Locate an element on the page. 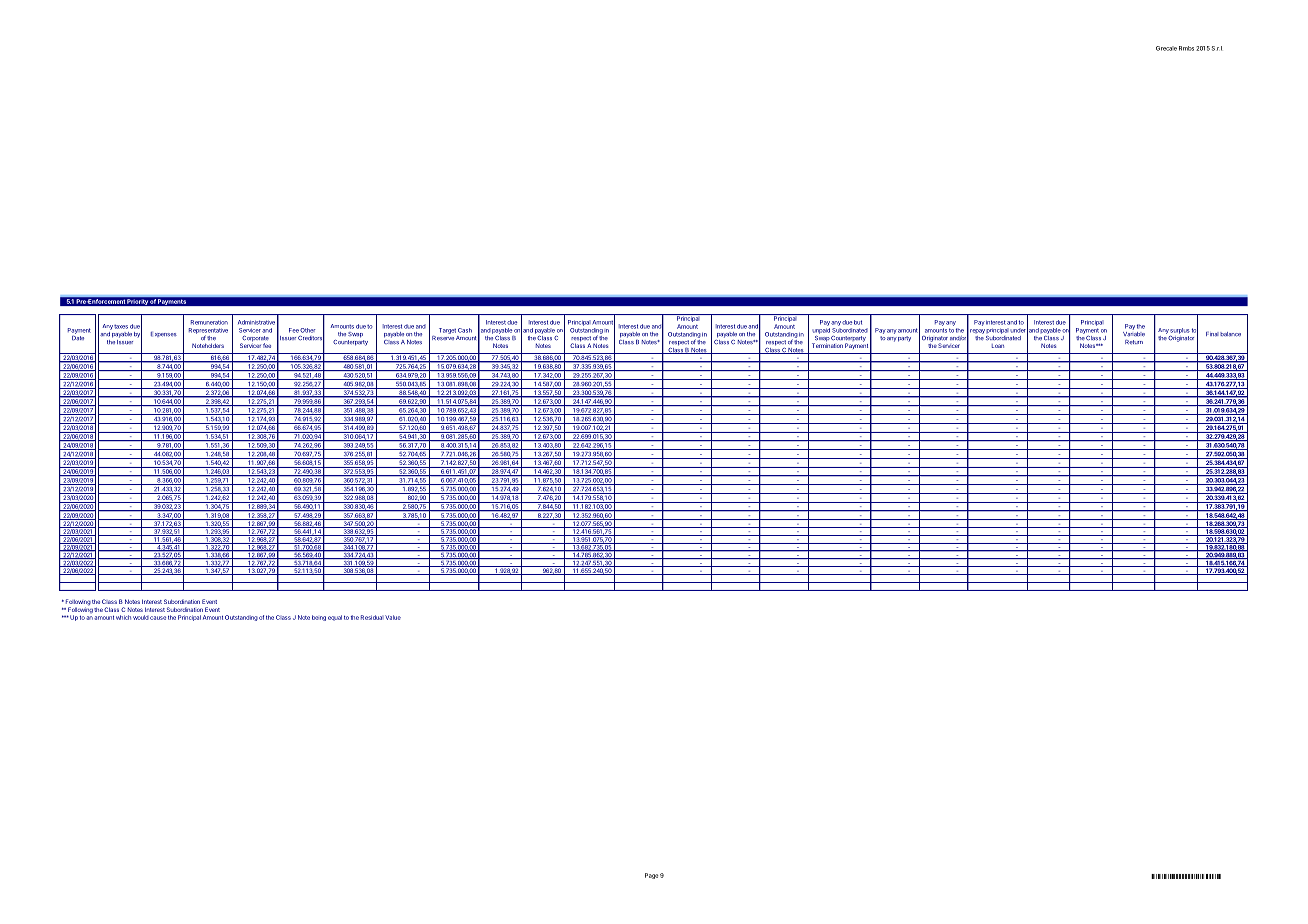 The width and height of the image is (1308, 924). Return is located at coordinates (1134, 342).
